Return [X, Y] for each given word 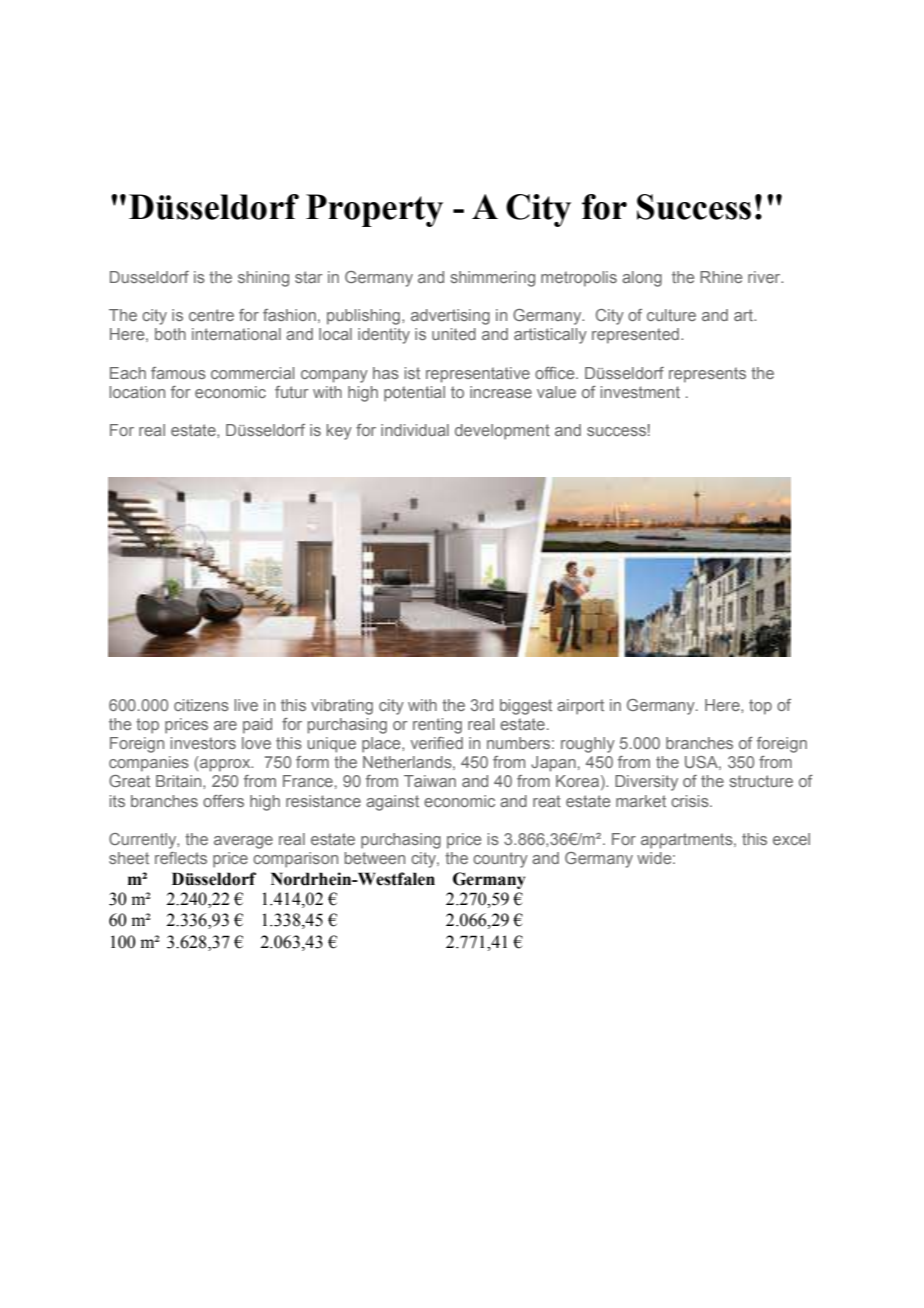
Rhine [721, 277]
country [500, 860]
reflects [181, 858]
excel [791, 839]
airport [580, 707]
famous [178, 373]
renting [437, 726]
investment [640, 392]
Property [374, 210]
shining [263, 279]
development [502, 432]
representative [478, 375]
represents [707, 375]
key [339, 432]
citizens [201, 705]
